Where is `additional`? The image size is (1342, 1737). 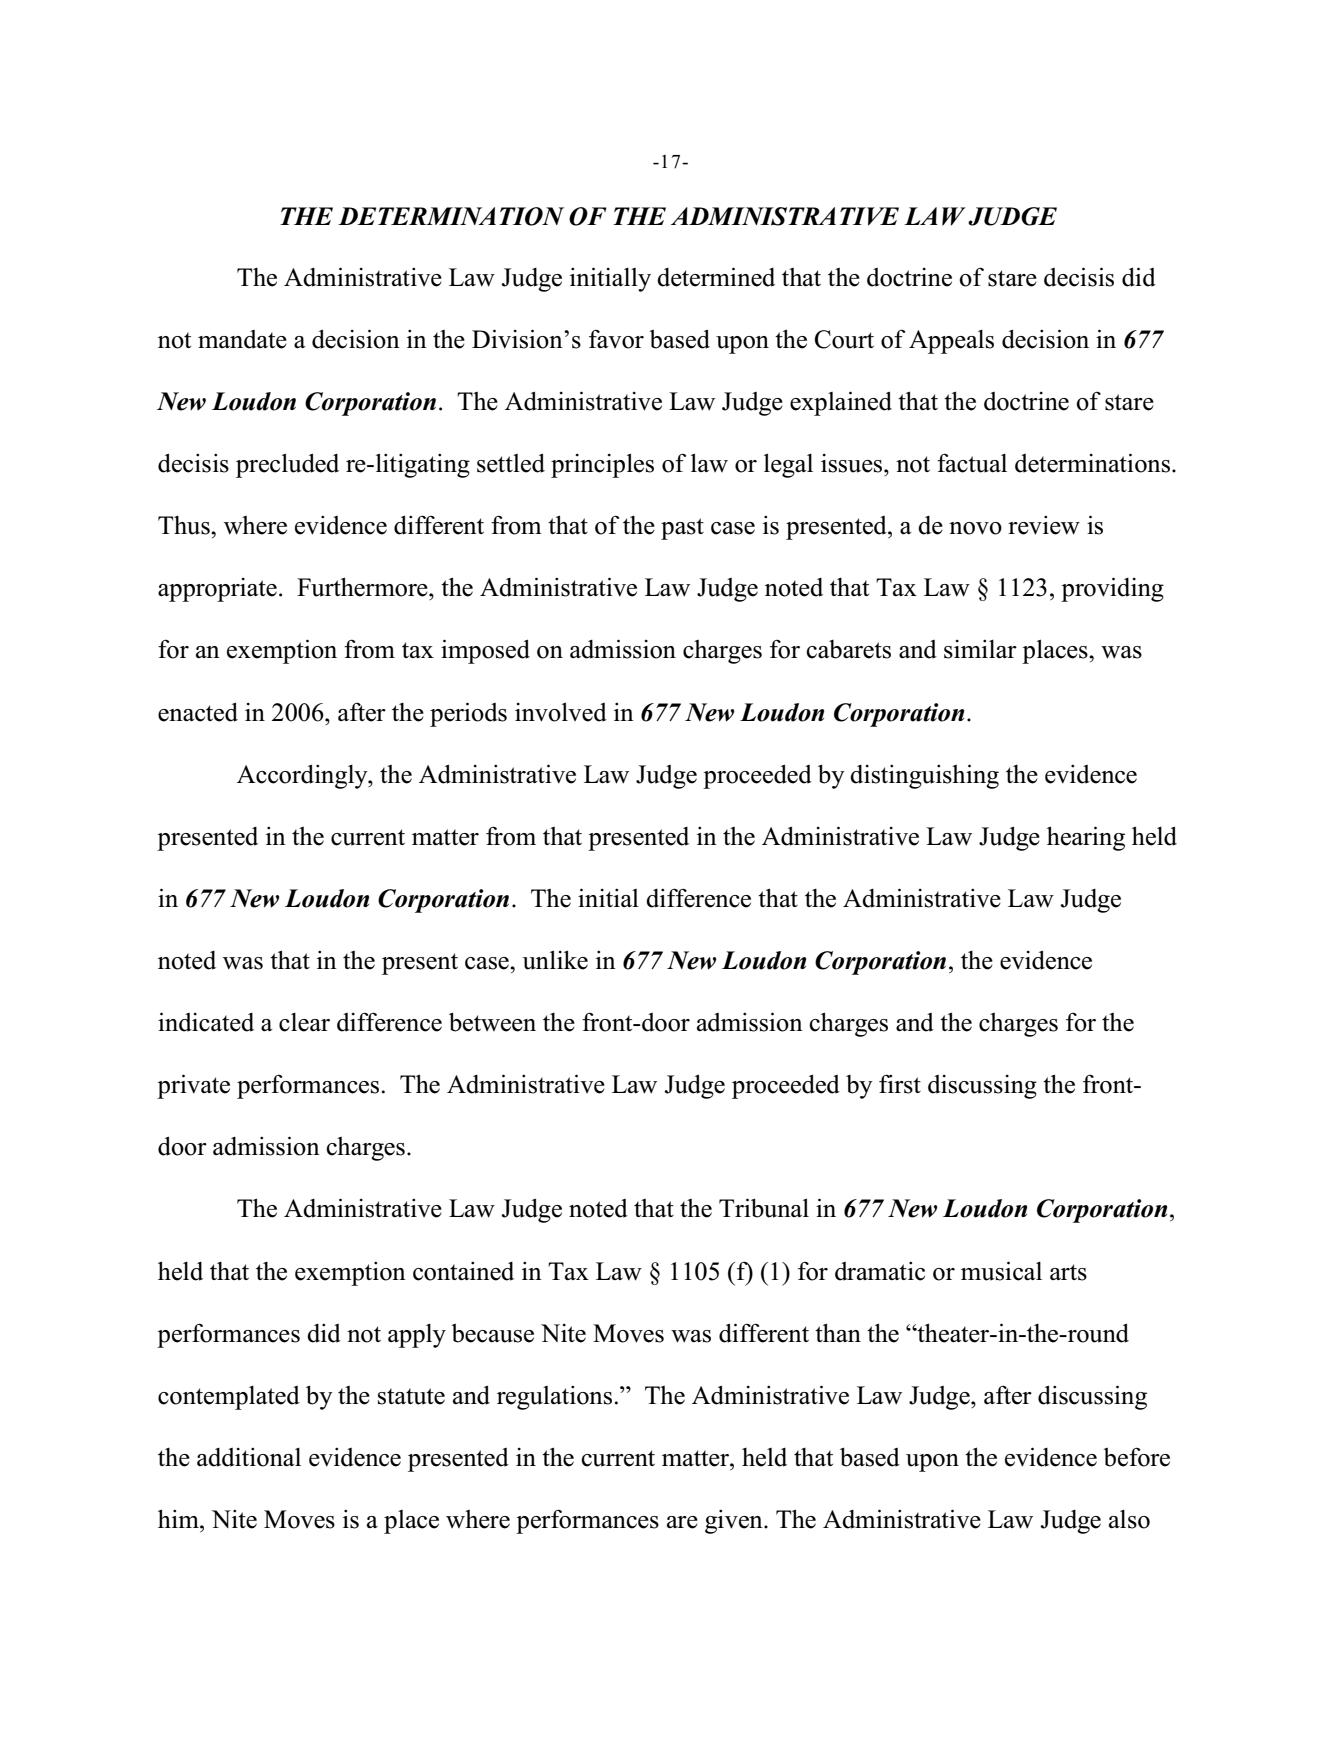 additional is located at coordinates (249, 1457).
